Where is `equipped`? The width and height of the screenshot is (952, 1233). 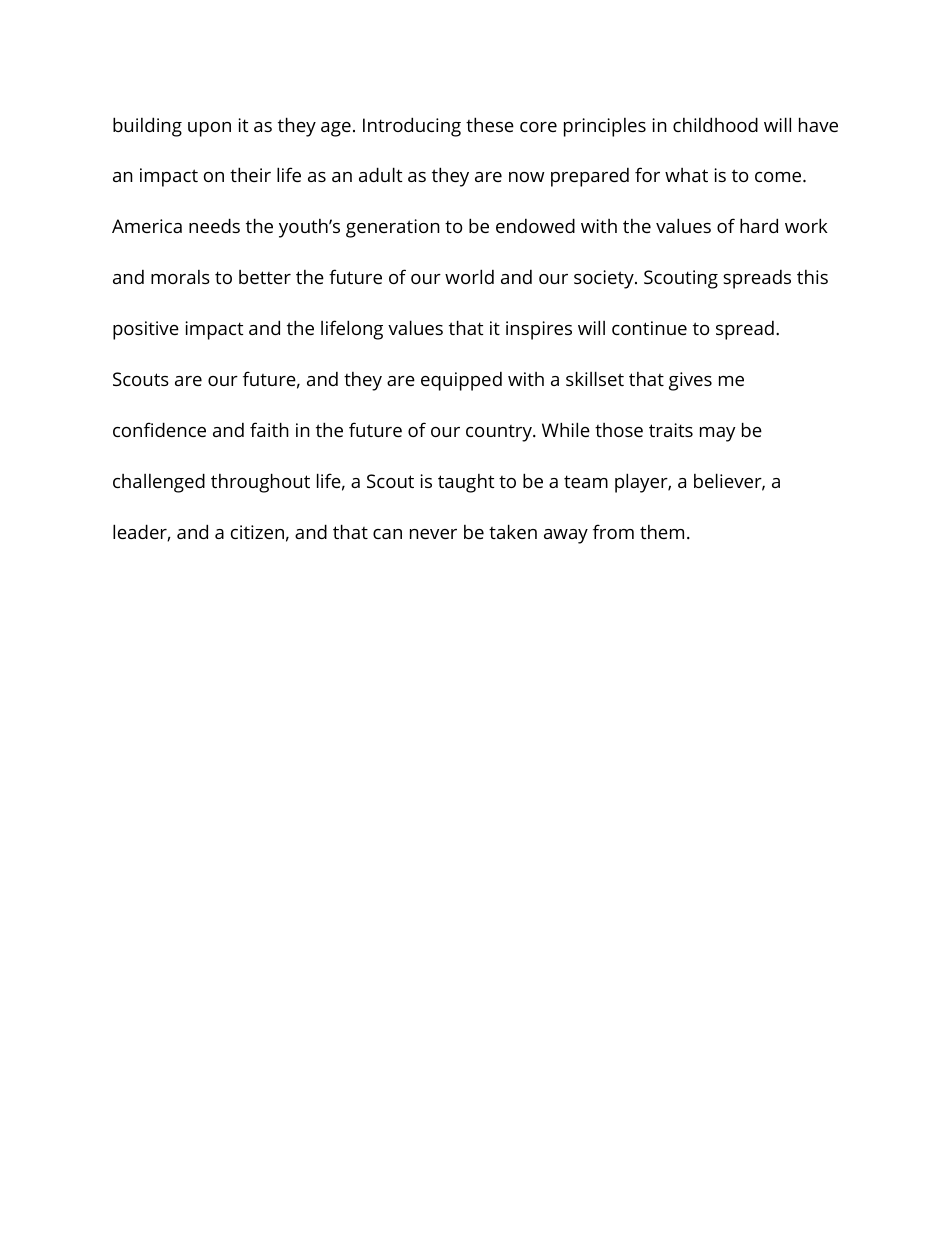 equipped is located at coordinates (461, 381).
